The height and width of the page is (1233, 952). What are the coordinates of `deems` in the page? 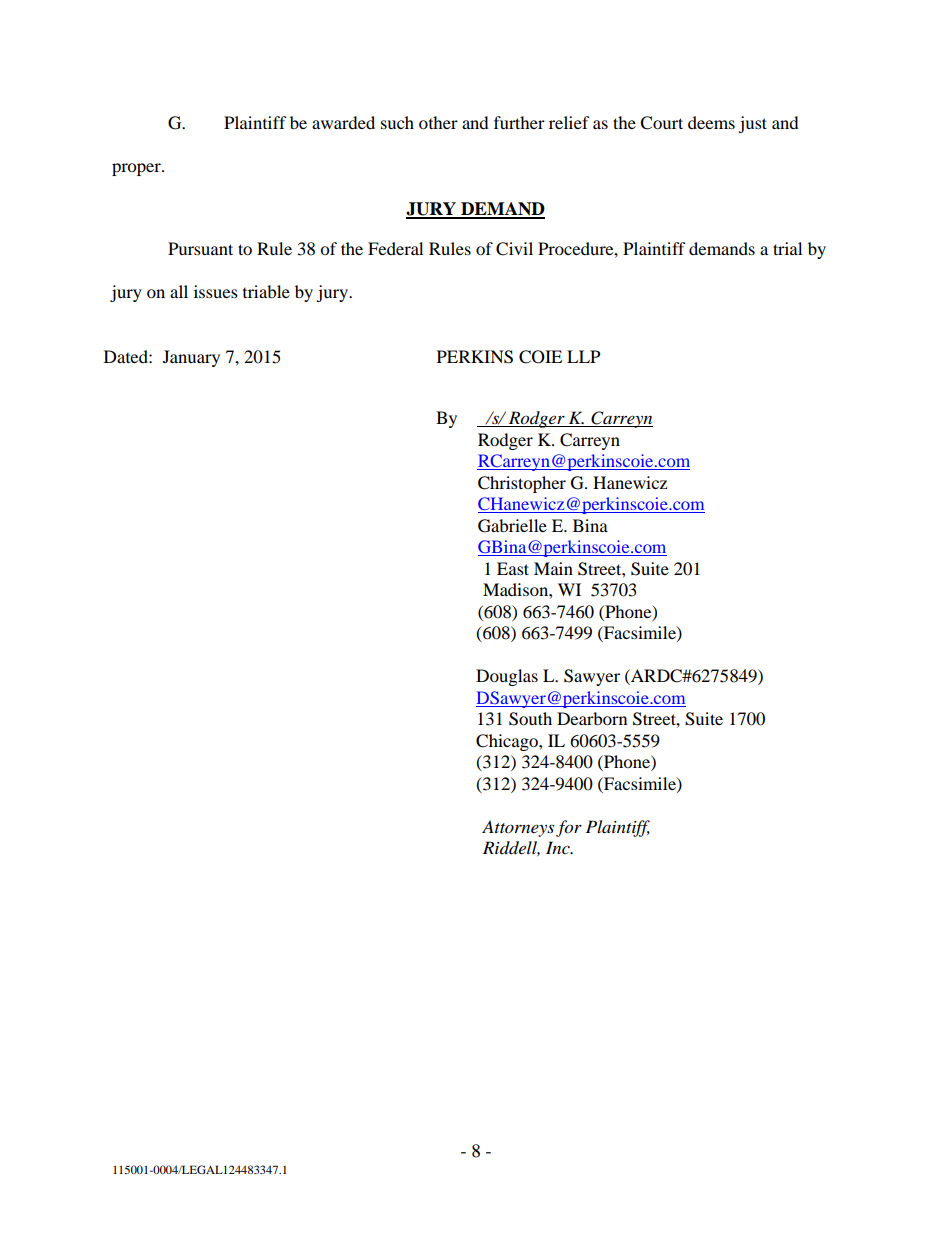 It's located at (711, 122).
